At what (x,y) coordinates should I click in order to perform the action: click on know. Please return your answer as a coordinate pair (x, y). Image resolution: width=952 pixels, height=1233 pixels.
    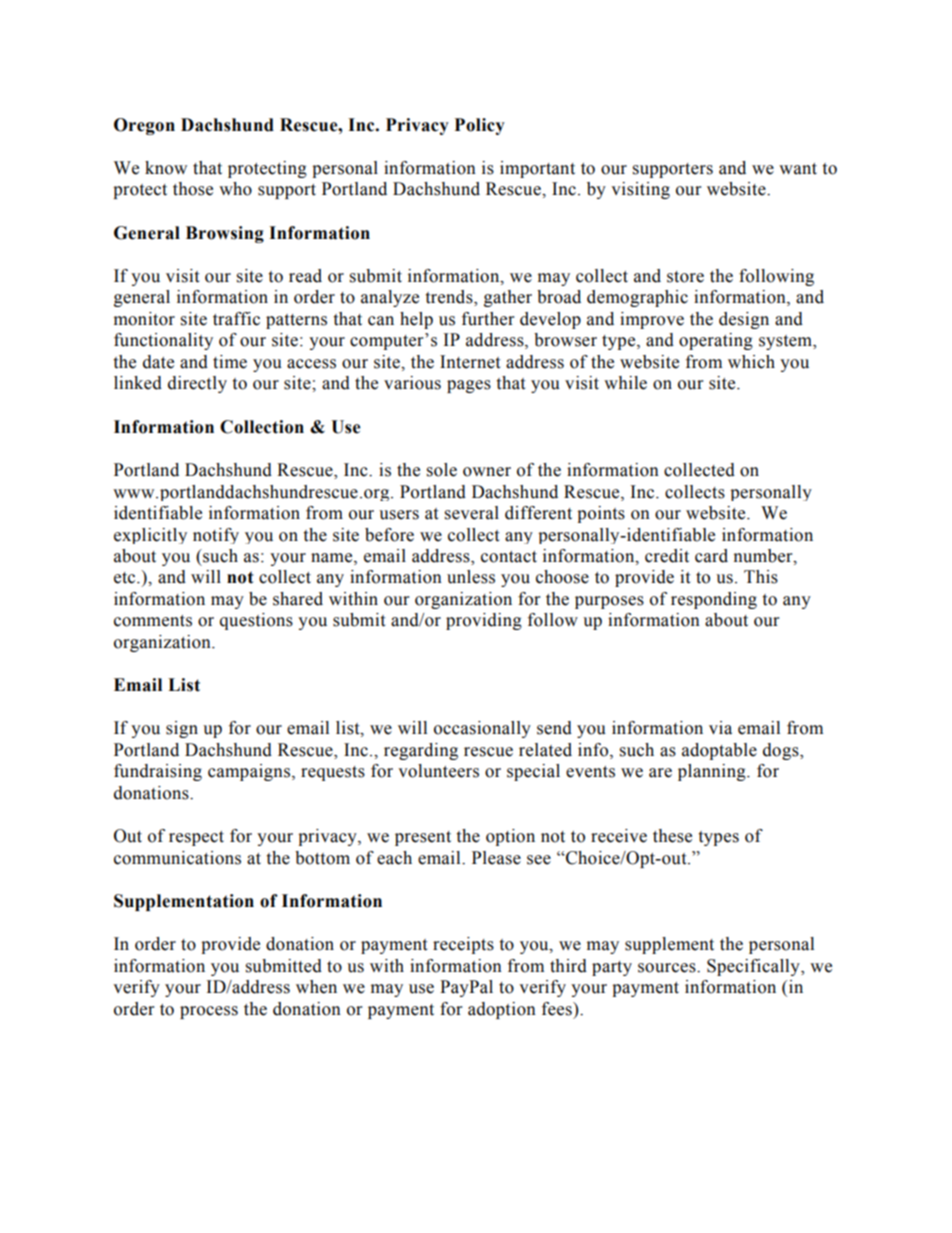
    Looking at the image, I should click on (166, 168).
